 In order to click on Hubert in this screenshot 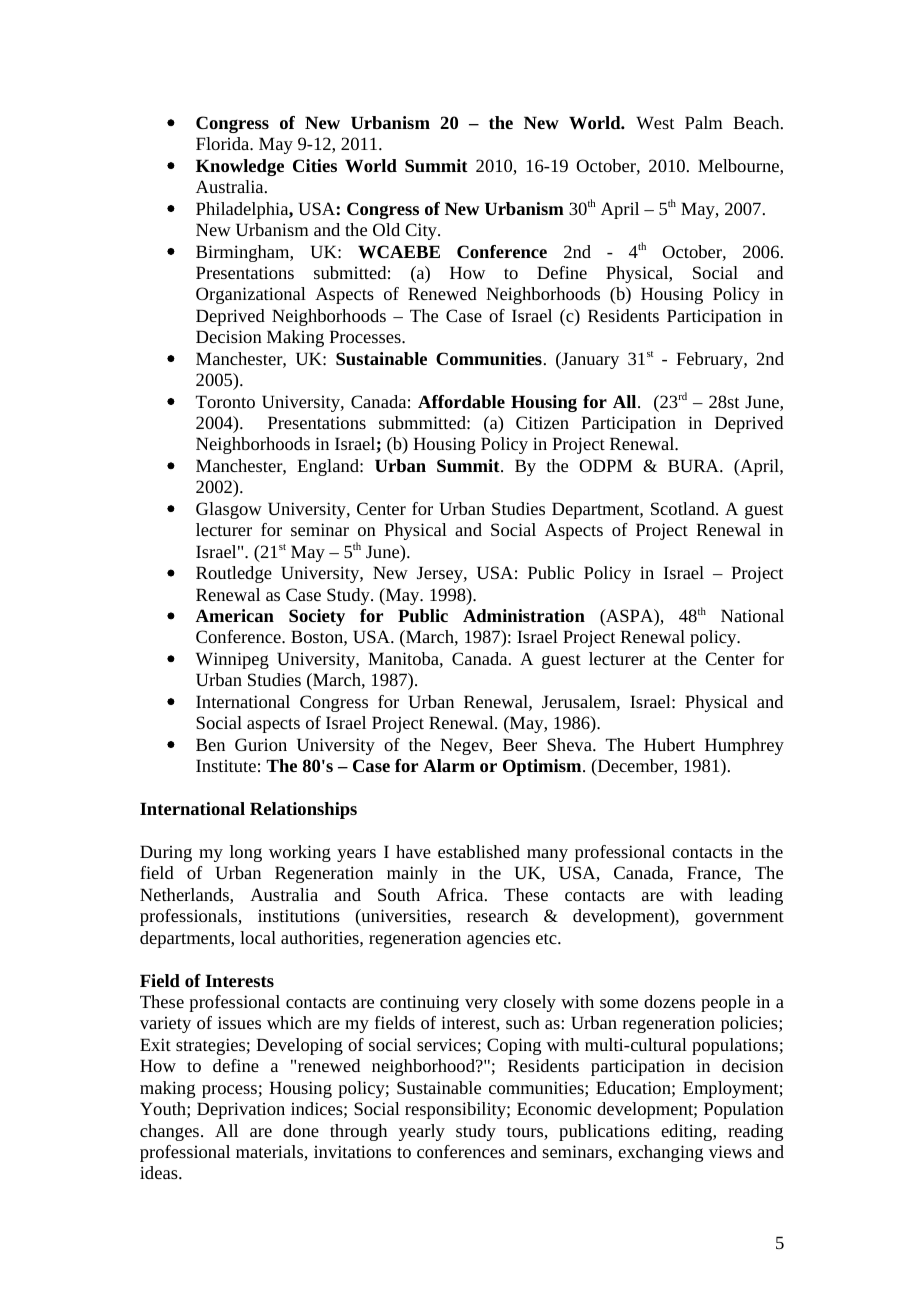, I will do `click(669, 744)`.
